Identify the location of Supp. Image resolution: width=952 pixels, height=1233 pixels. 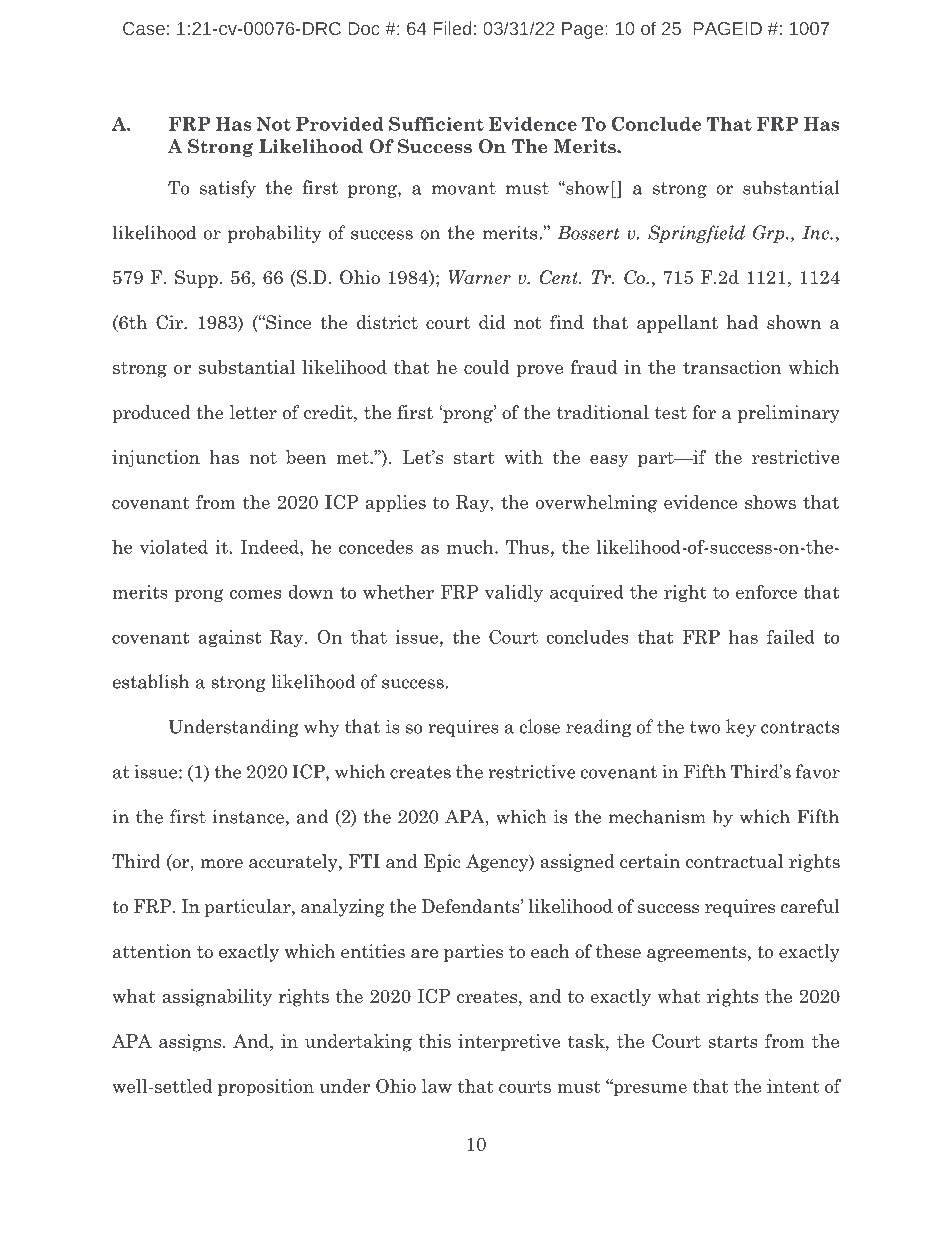
(196, 279).
